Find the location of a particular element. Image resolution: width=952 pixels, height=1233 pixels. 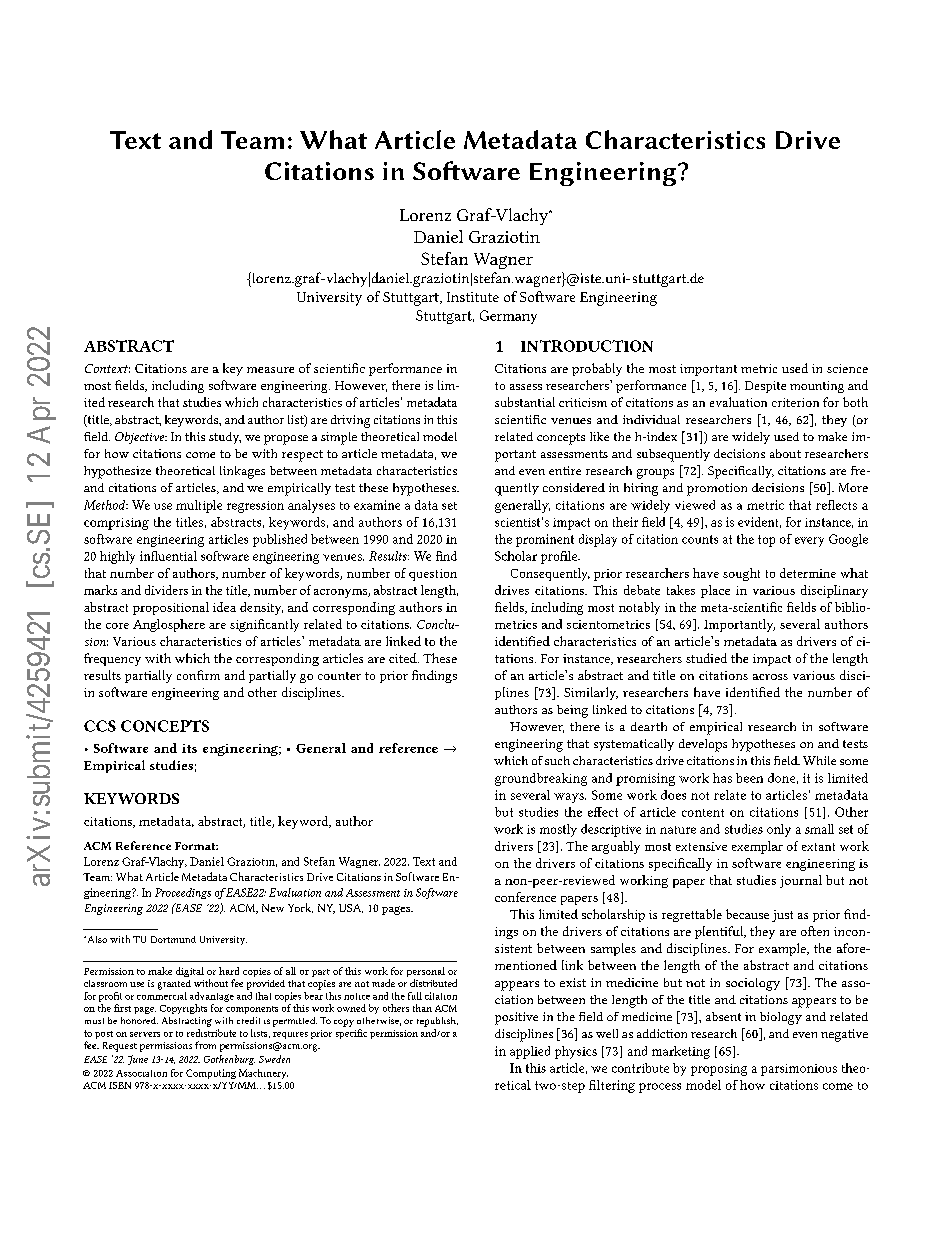

measure is located at coordinates (270, 370).
